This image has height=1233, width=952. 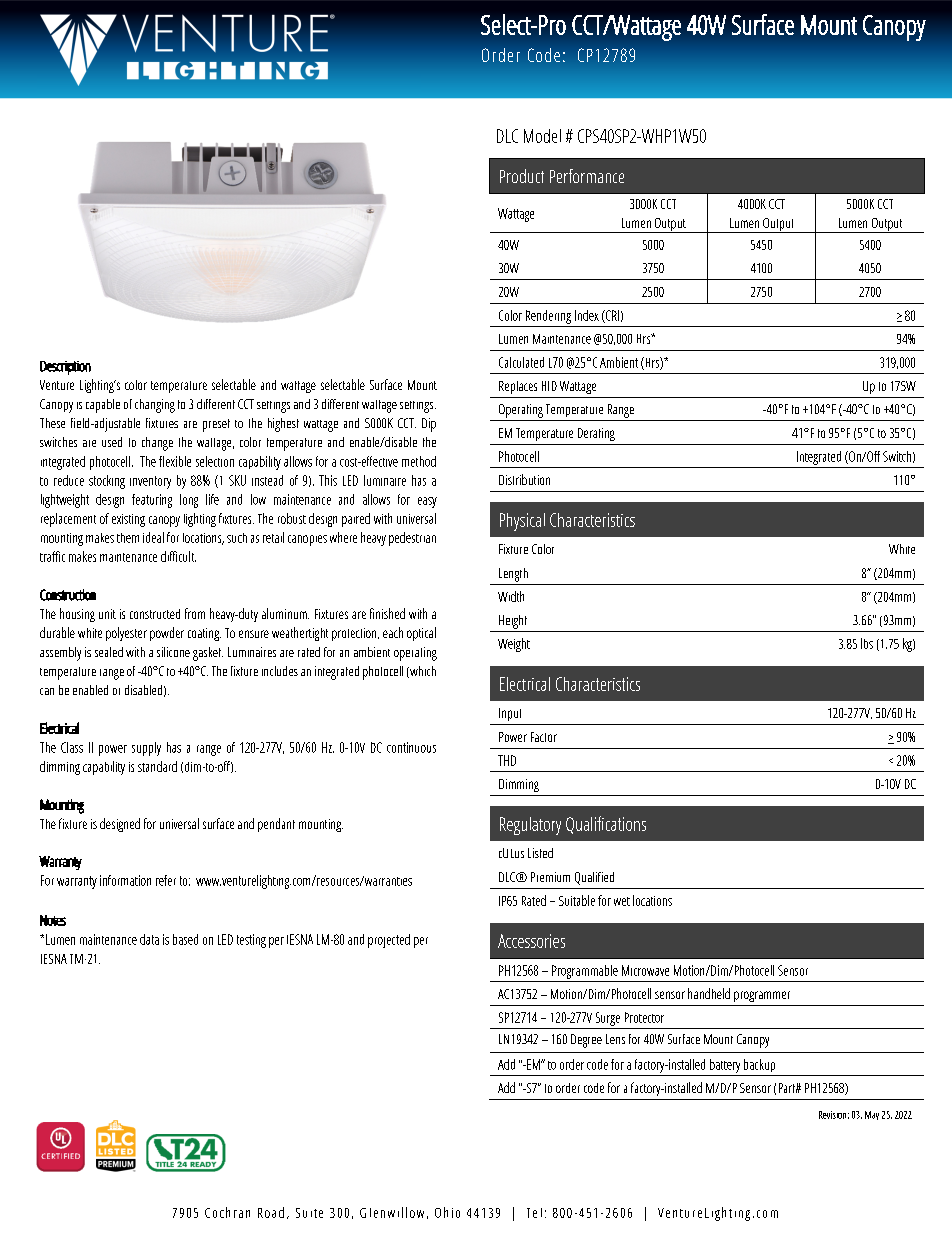 I want to click on Product, so click(x=522, y=176).
